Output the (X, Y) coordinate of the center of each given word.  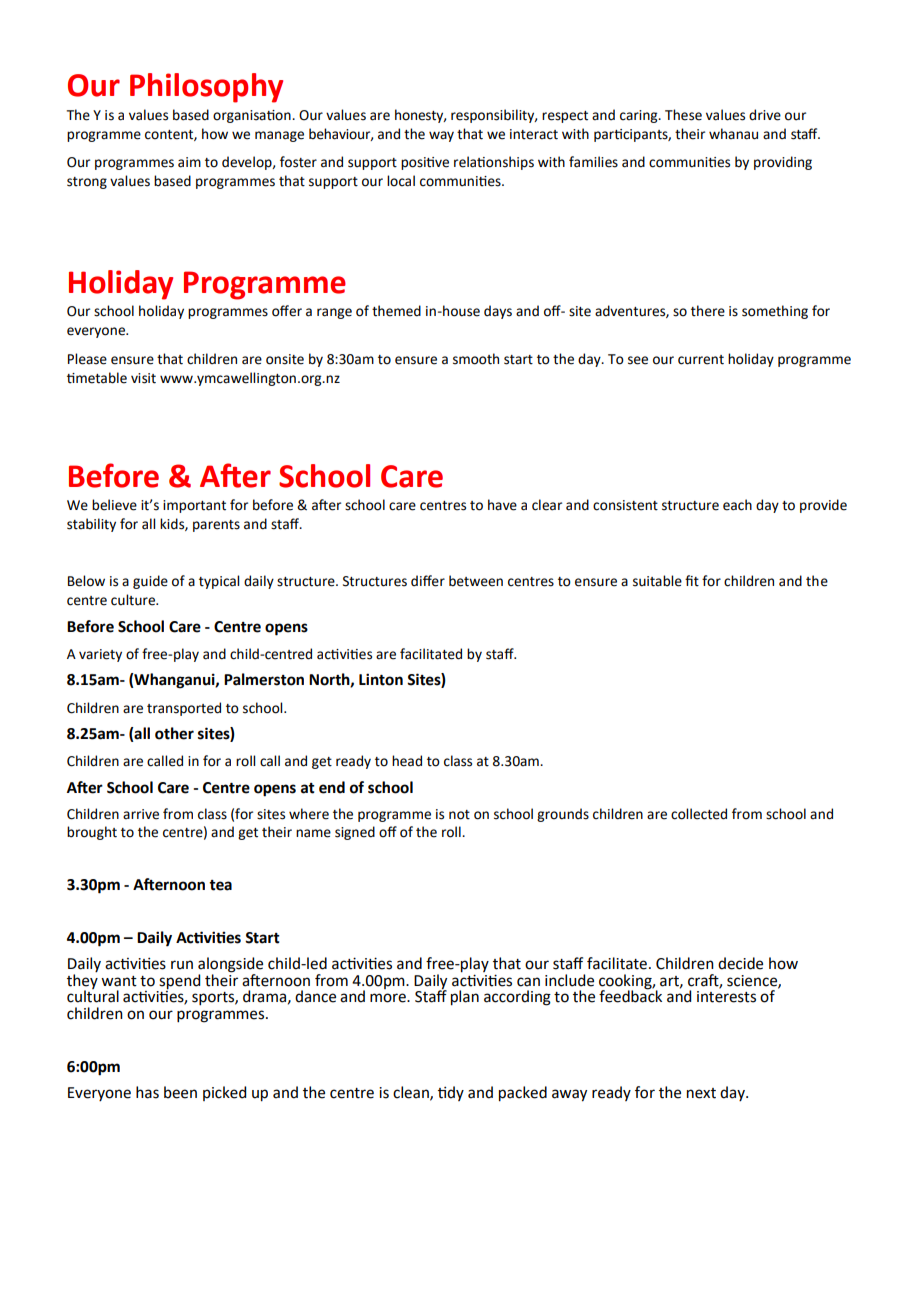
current (701, 360)
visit (143, 378)
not (459, 815)
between (476, 581)
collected (699, 814)
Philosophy (206, 88)
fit (692, 581)
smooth (476, 359)
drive (765, 115)
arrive (141, 814)
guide (150, 582)
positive (425, 163)
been (180, 1092)
